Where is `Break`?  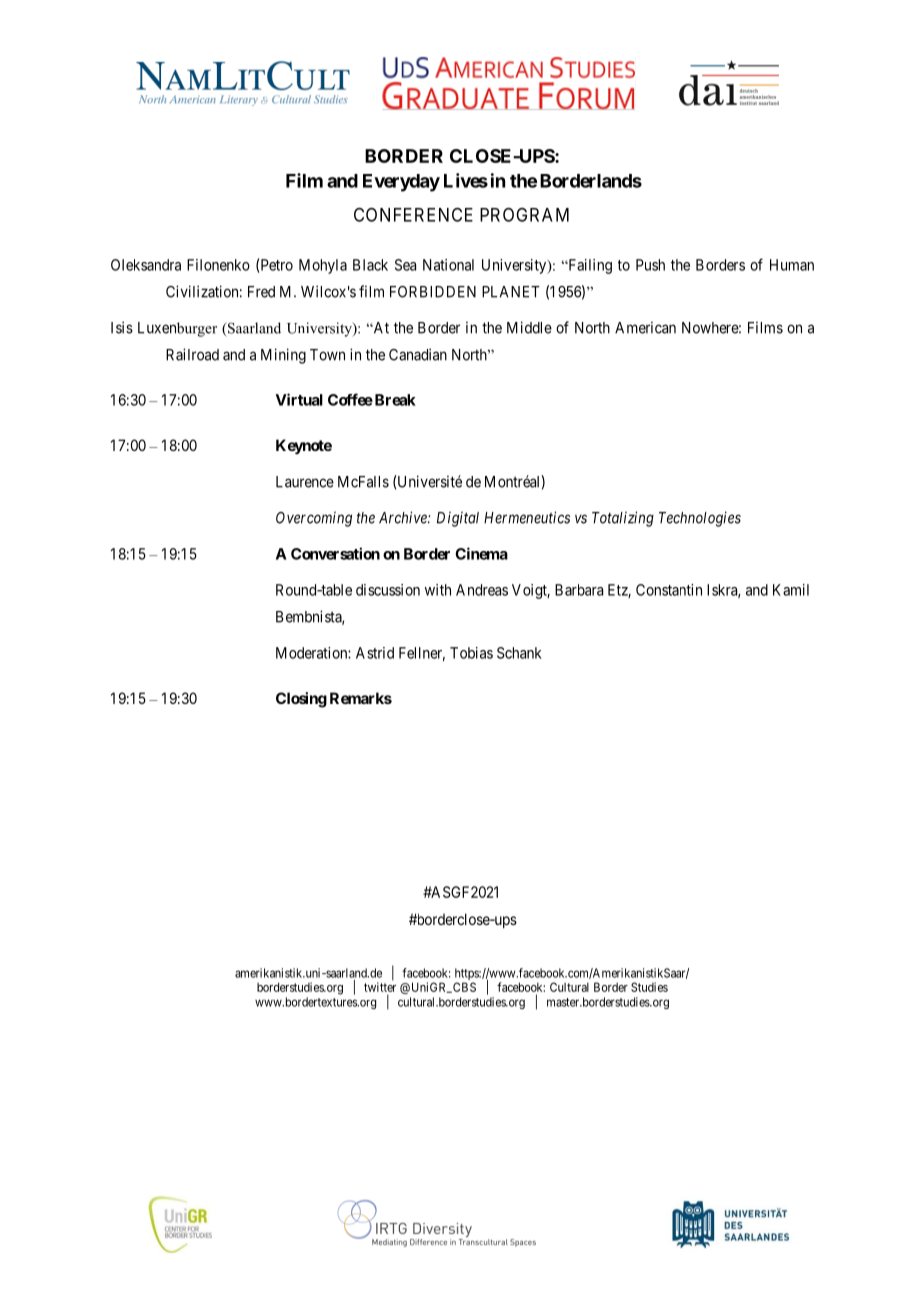
Break is located at coordinates (394, 400).
